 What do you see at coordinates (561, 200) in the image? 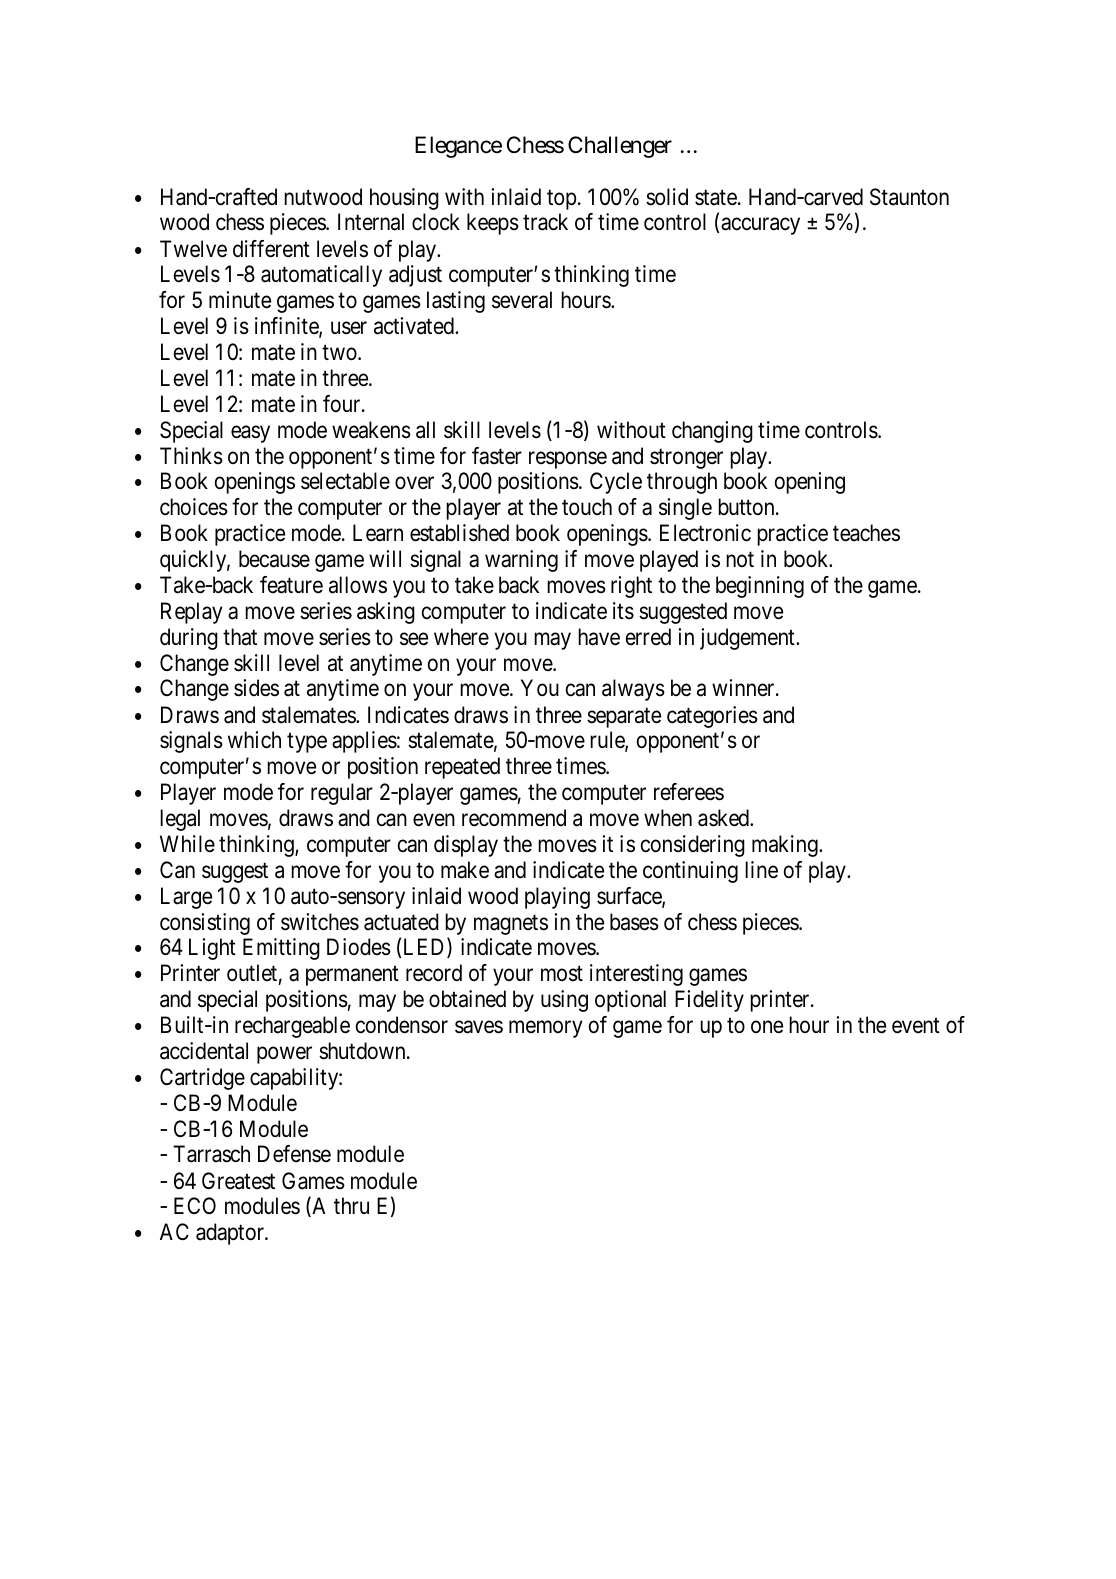
I see `top` at bounding box center [561, 200].
